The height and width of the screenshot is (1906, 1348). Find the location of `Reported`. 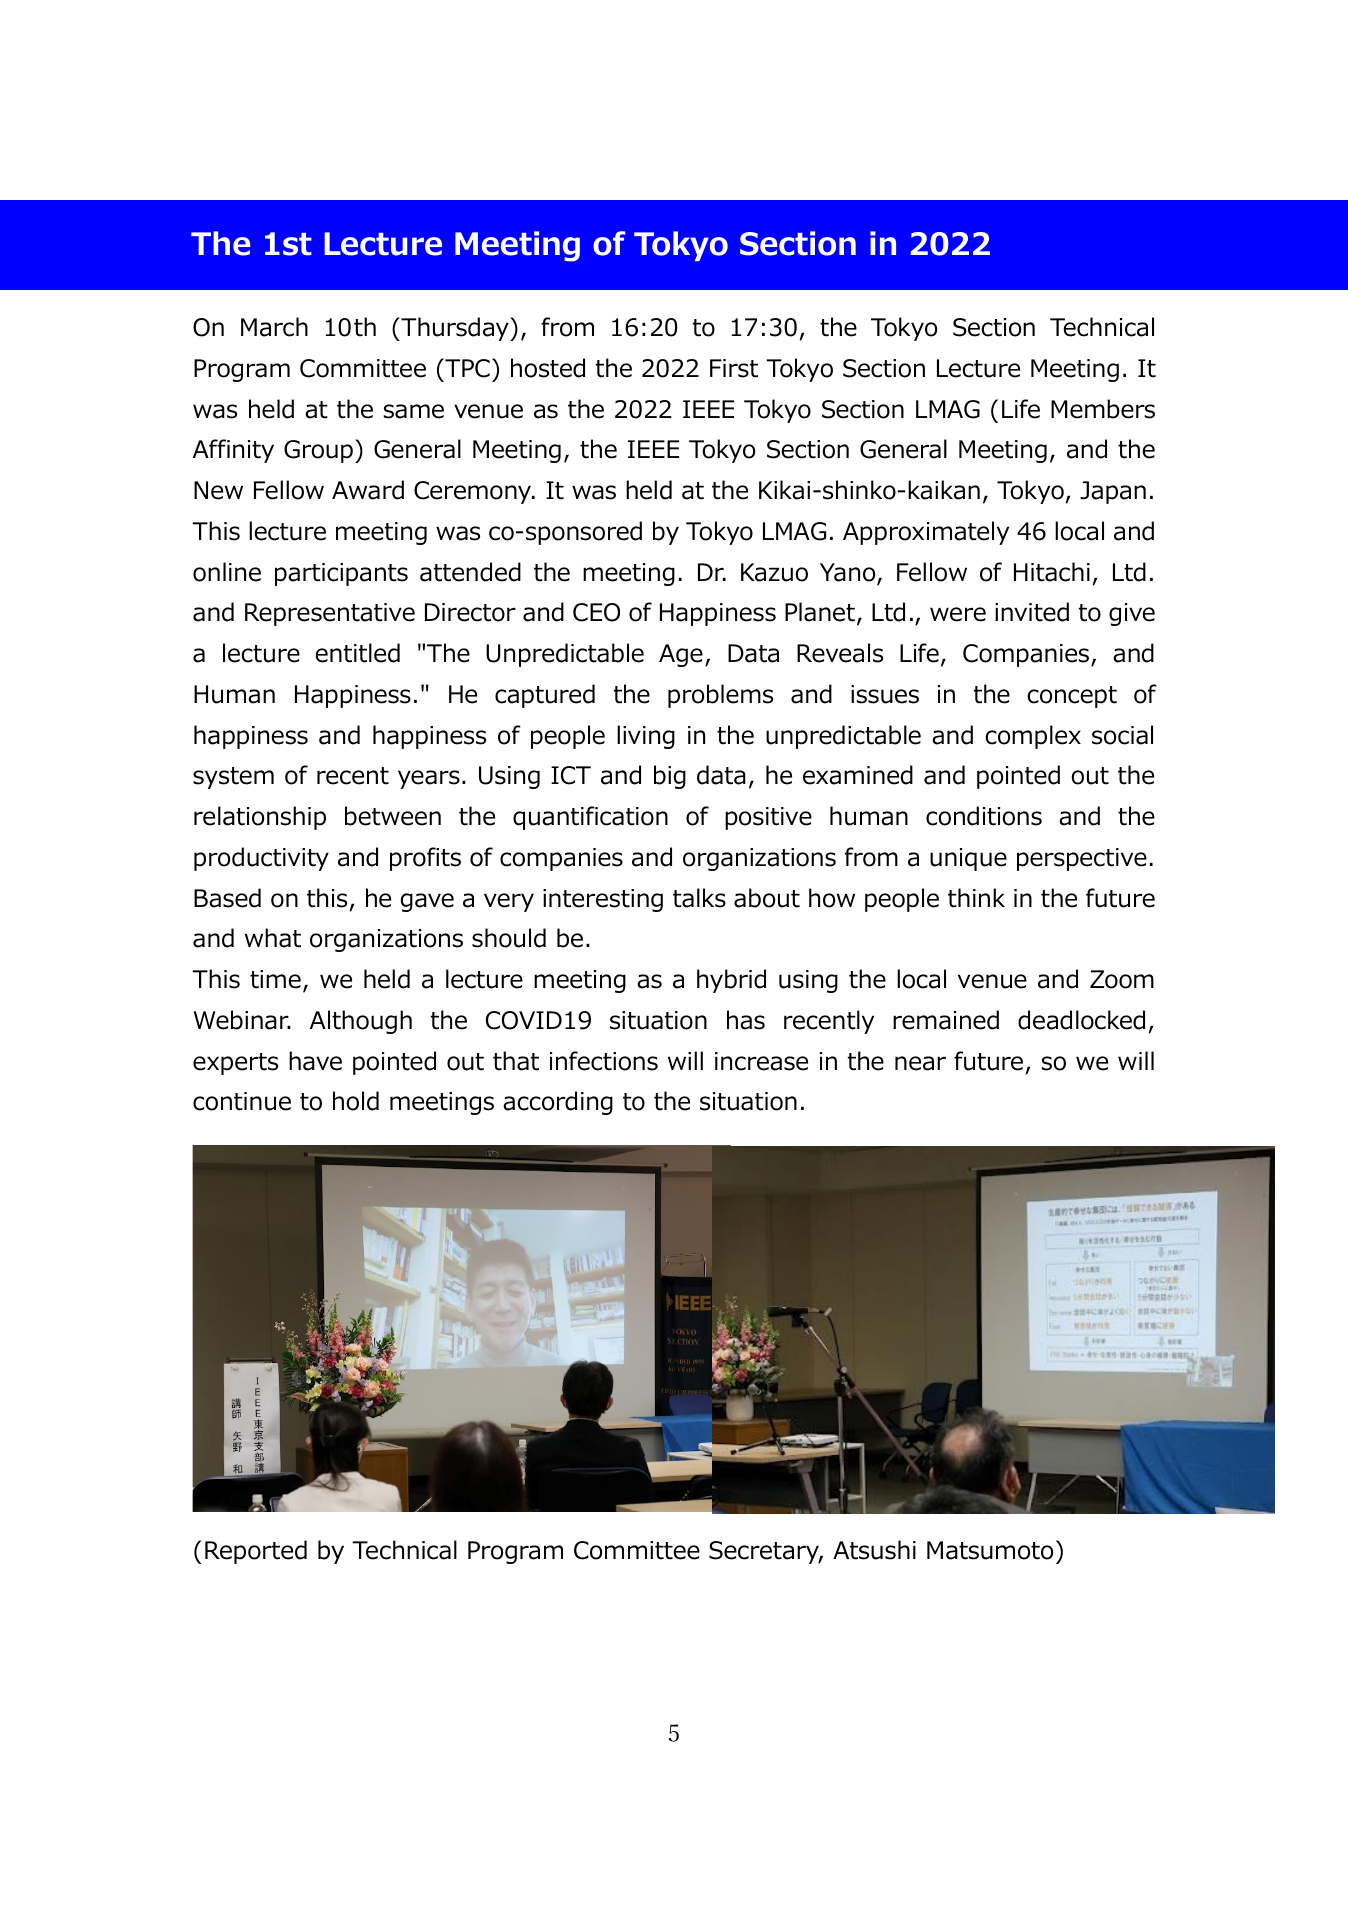

Reported is located at coordinates (256, 1552).
